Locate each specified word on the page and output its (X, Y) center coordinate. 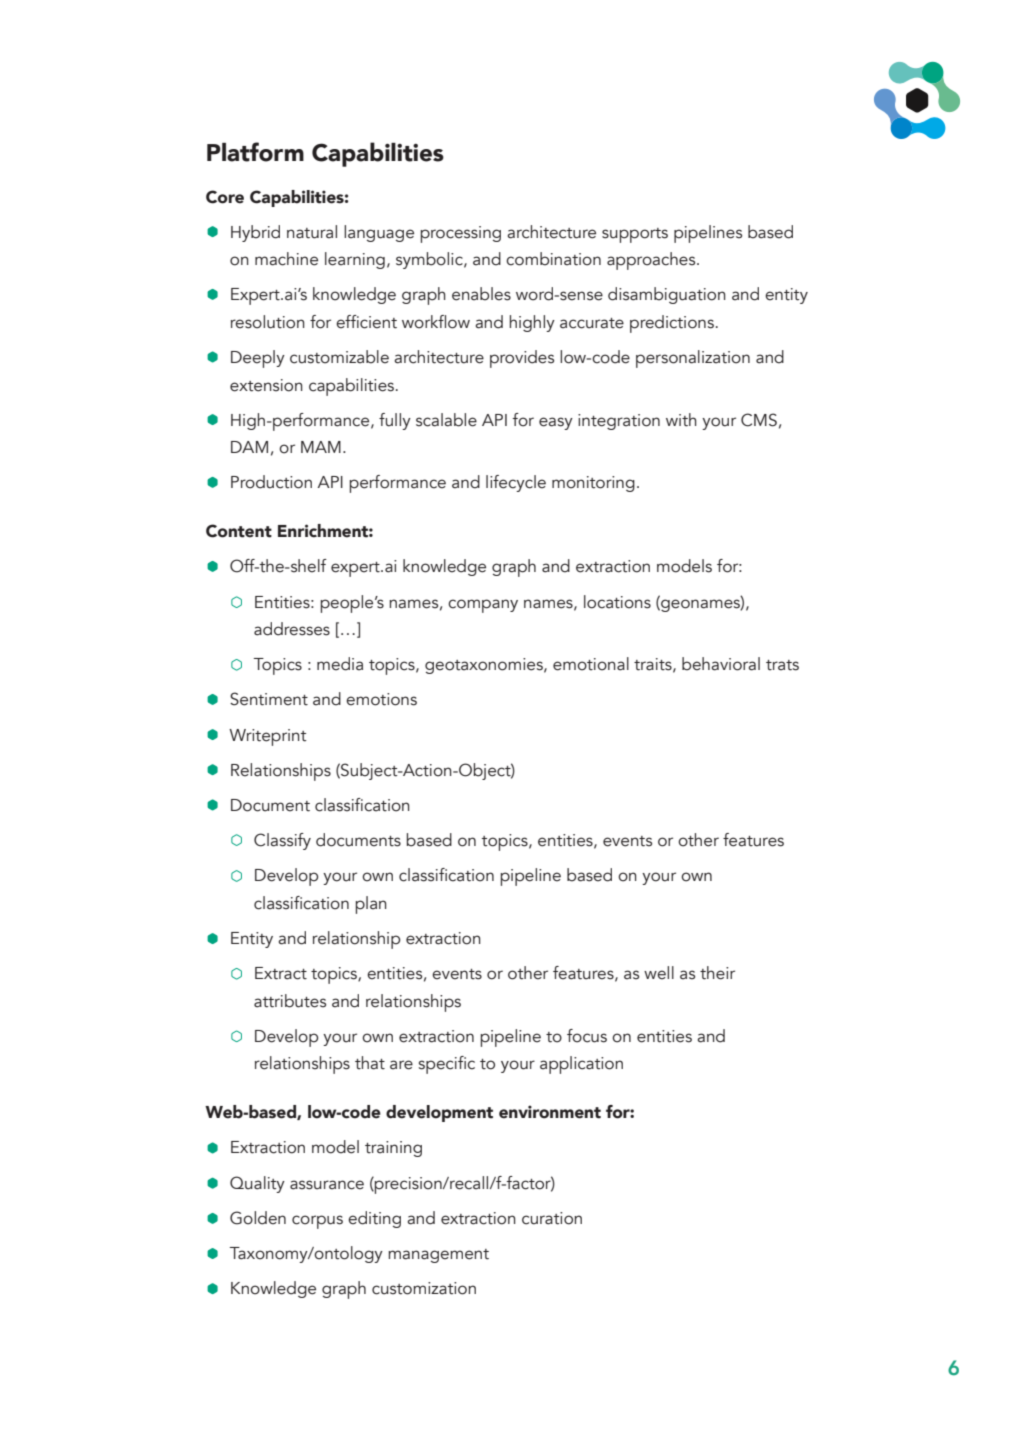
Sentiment (269, 699)
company (483, 606)
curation (552, 1218)
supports (635, 235)
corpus (317, 1222)
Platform (255, 152)
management (438, 1256)
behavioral (721, 664)
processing (460, 234)
